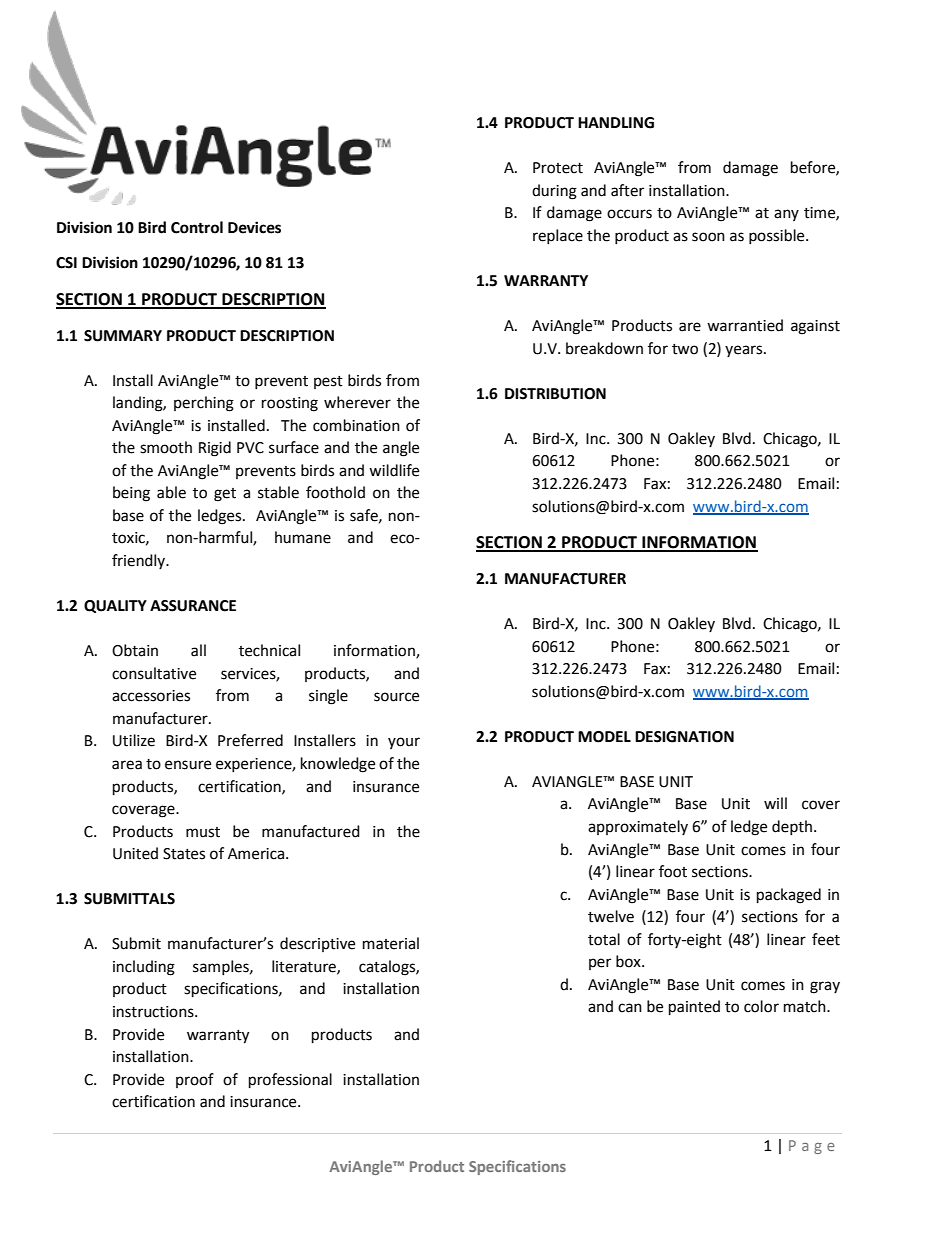  What do you see at coordinates (786, 215) in the image?
I see `any` at bounding box center [786, 215].
